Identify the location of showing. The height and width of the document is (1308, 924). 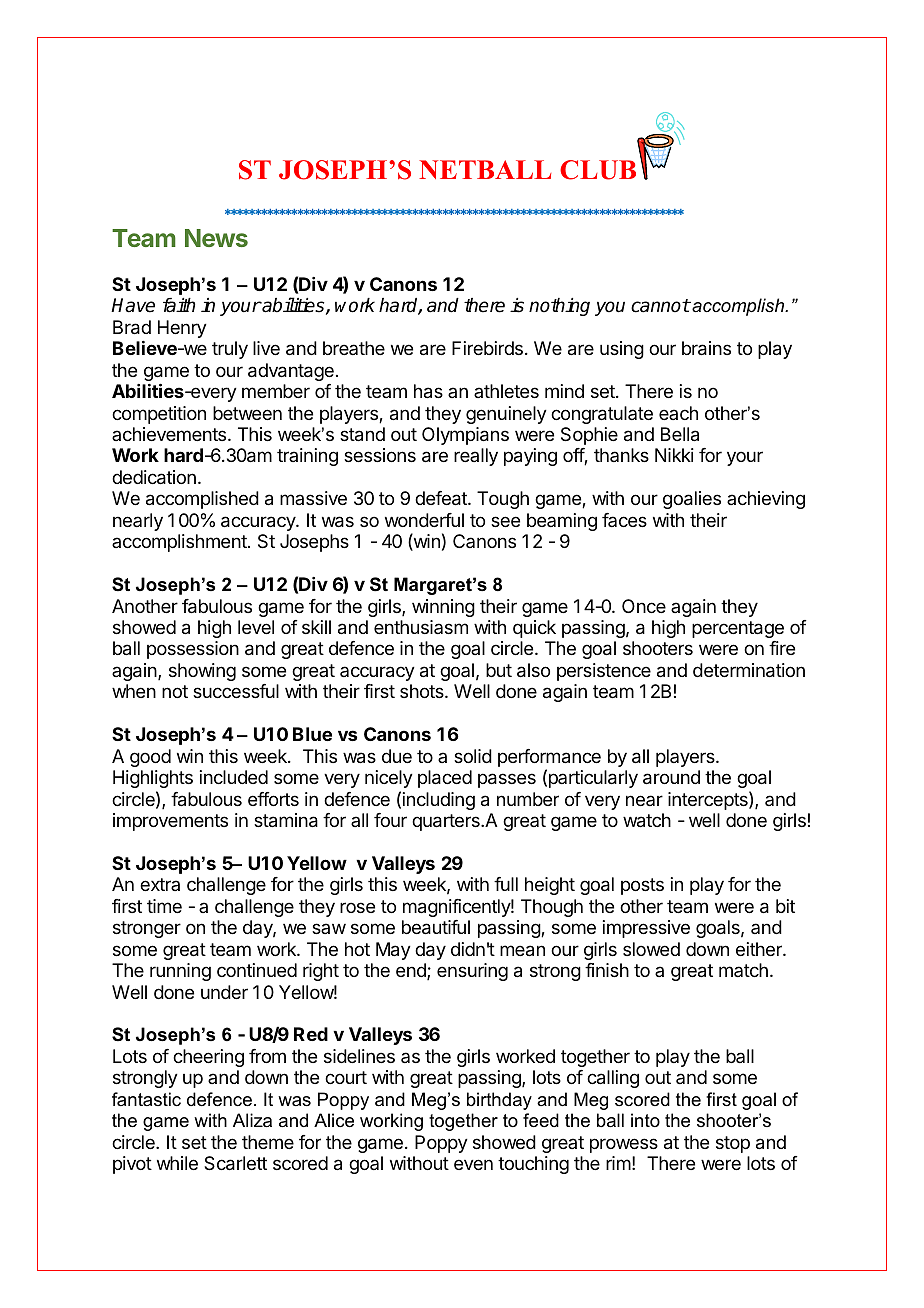
(202, 672).
